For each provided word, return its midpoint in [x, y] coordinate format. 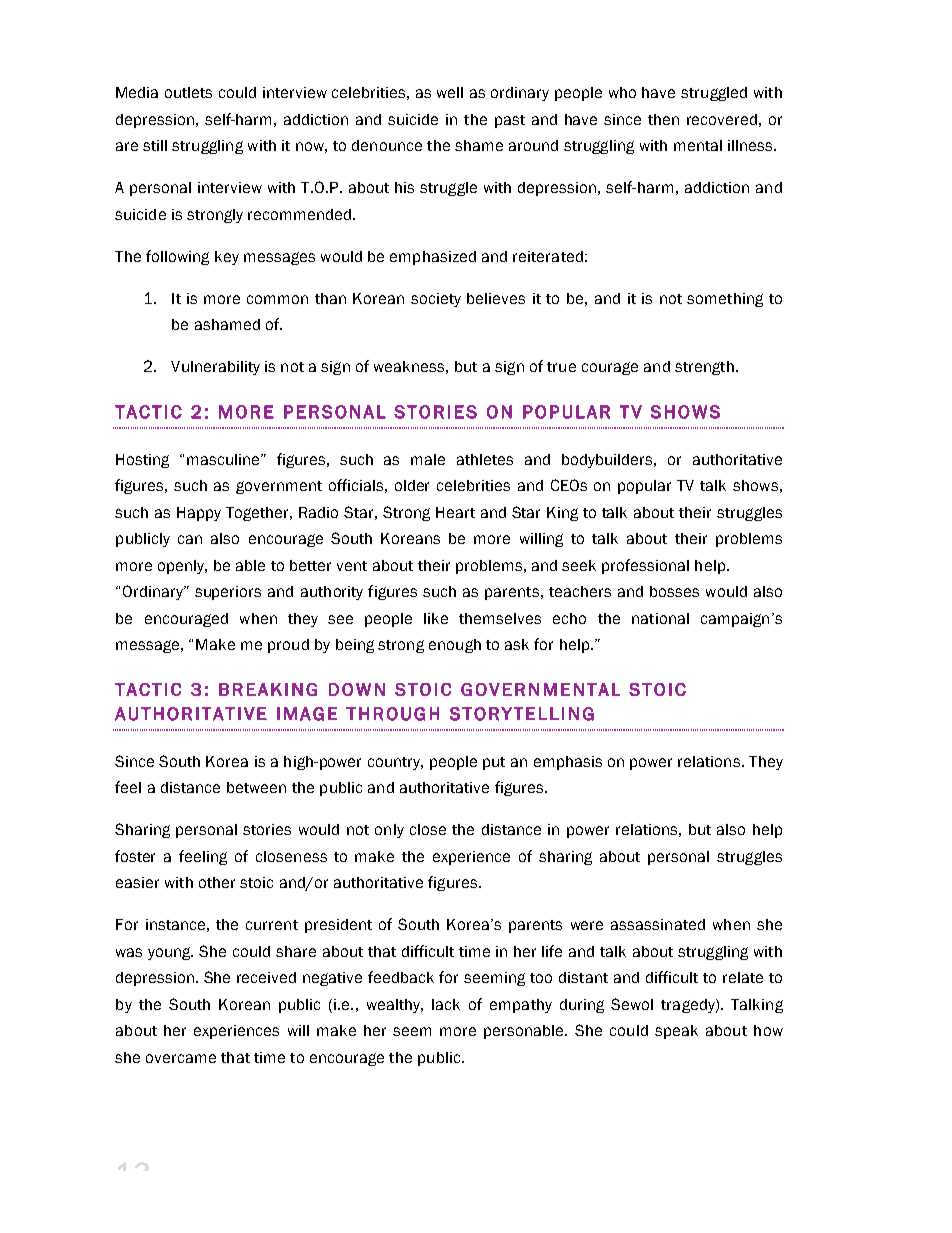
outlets [188, 92]
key [227, 258]
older [412, 485]
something [725, 300]
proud [288, 646]
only [389, 831]
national [660, 618]
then [663, 119]
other [217, 882]
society [436, 300]
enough [455, 646]
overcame [181, 1058]
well [450, 92]
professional [645, 566]
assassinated [658, 924]
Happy [199, 514]
